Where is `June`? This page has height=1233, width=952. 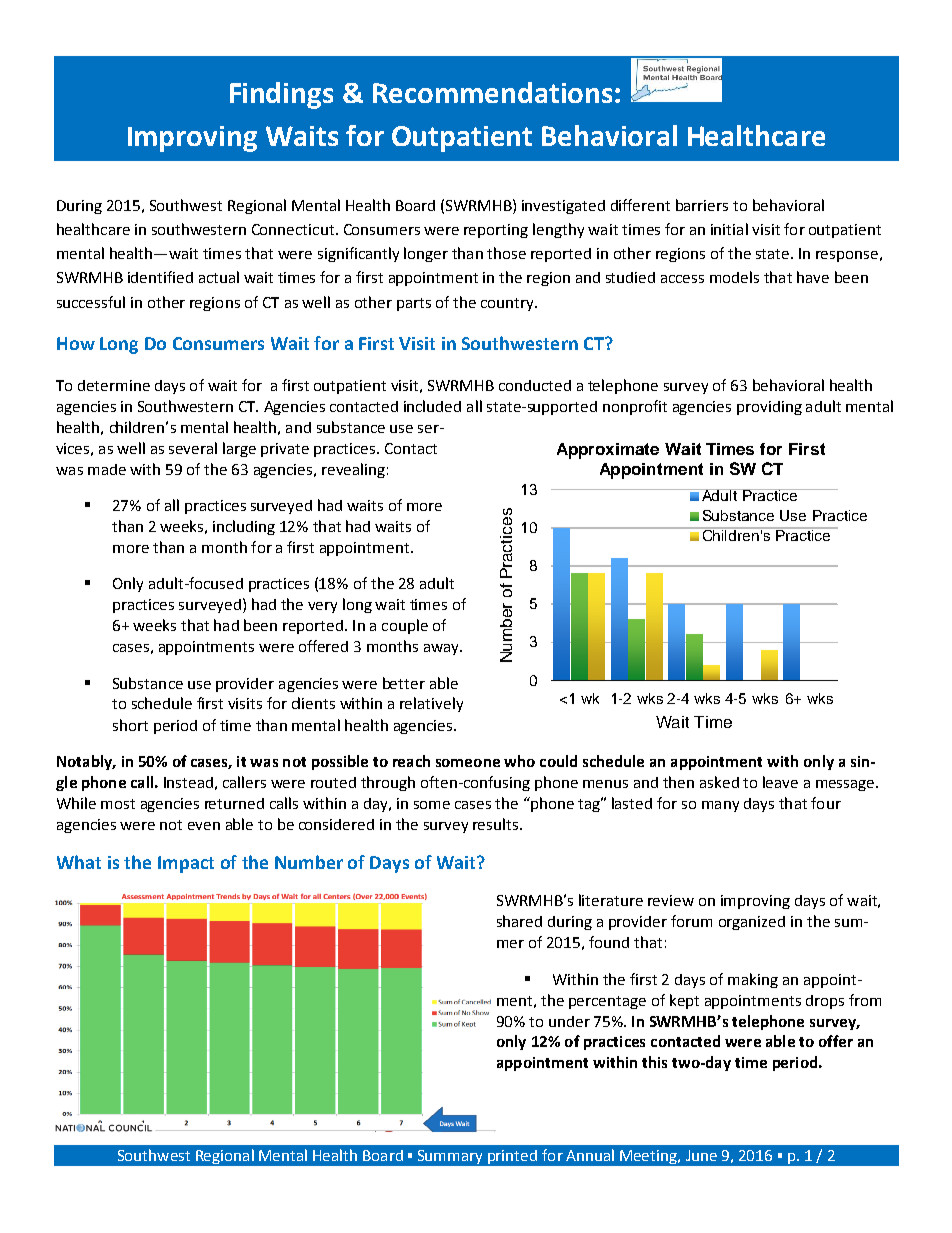 June is located at coordinates (701, 1155).
